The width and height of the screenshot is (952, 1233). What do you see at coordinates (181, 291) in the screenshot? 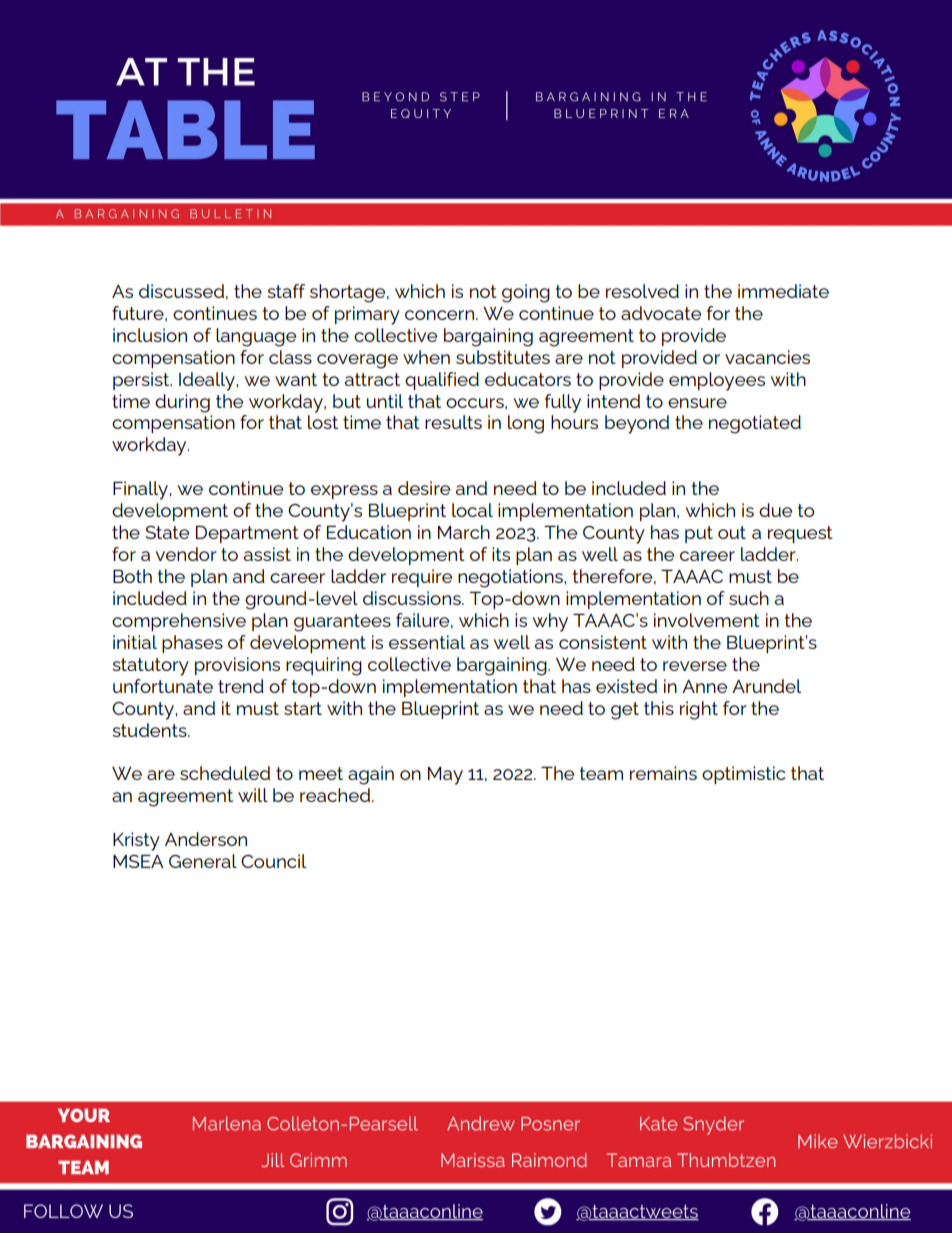
I see `discussed` at bounding box center [181, 291].
